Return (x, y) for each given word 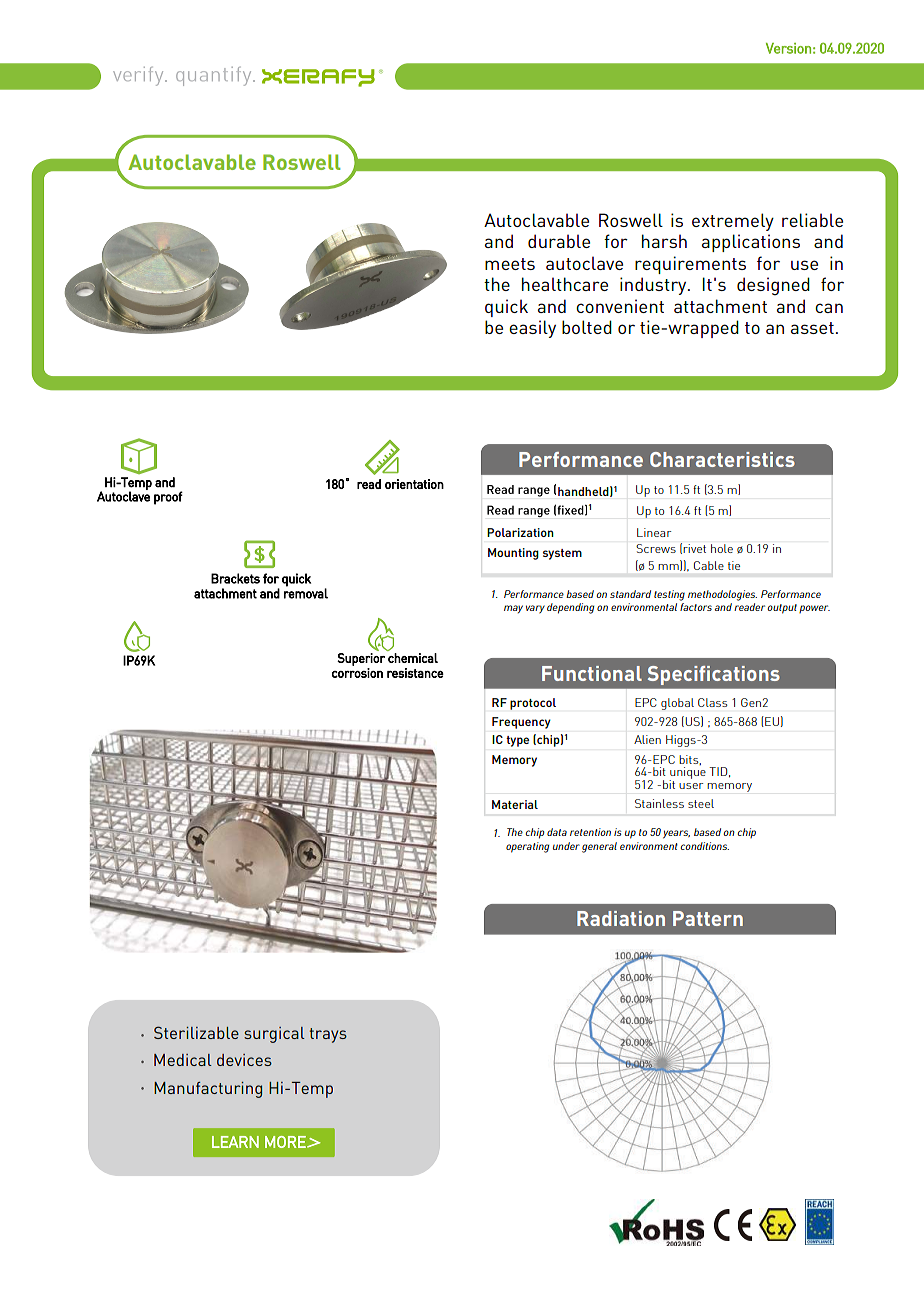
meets (510, 264)
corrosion (357, 673)
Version (788, 48)
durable (559, 241)
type (518, 741)
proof (168, 498)
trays (328, 1035)
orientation (414, 484)
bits (690, 760)
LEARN (235, 1142)
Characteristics (722, 459)
